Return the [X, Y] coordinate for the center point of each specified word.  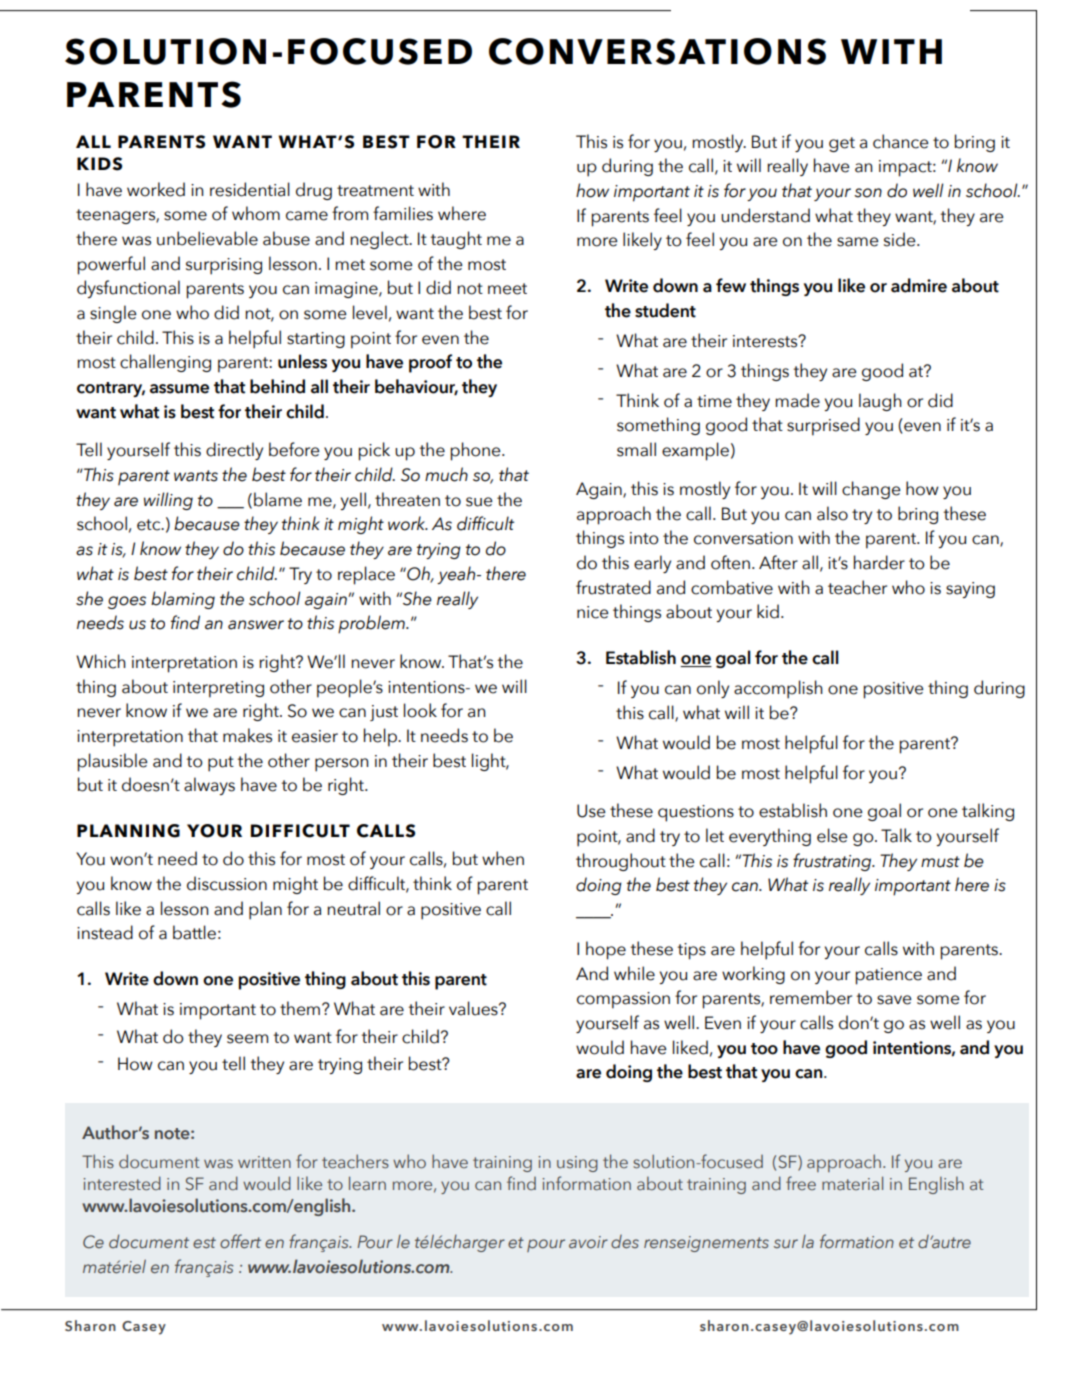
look [420, 710]
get [842, 144]
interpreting [218, 689]
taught [456, 240]
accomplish [778, 689]
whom [256, 213]
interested [122, 1183]
